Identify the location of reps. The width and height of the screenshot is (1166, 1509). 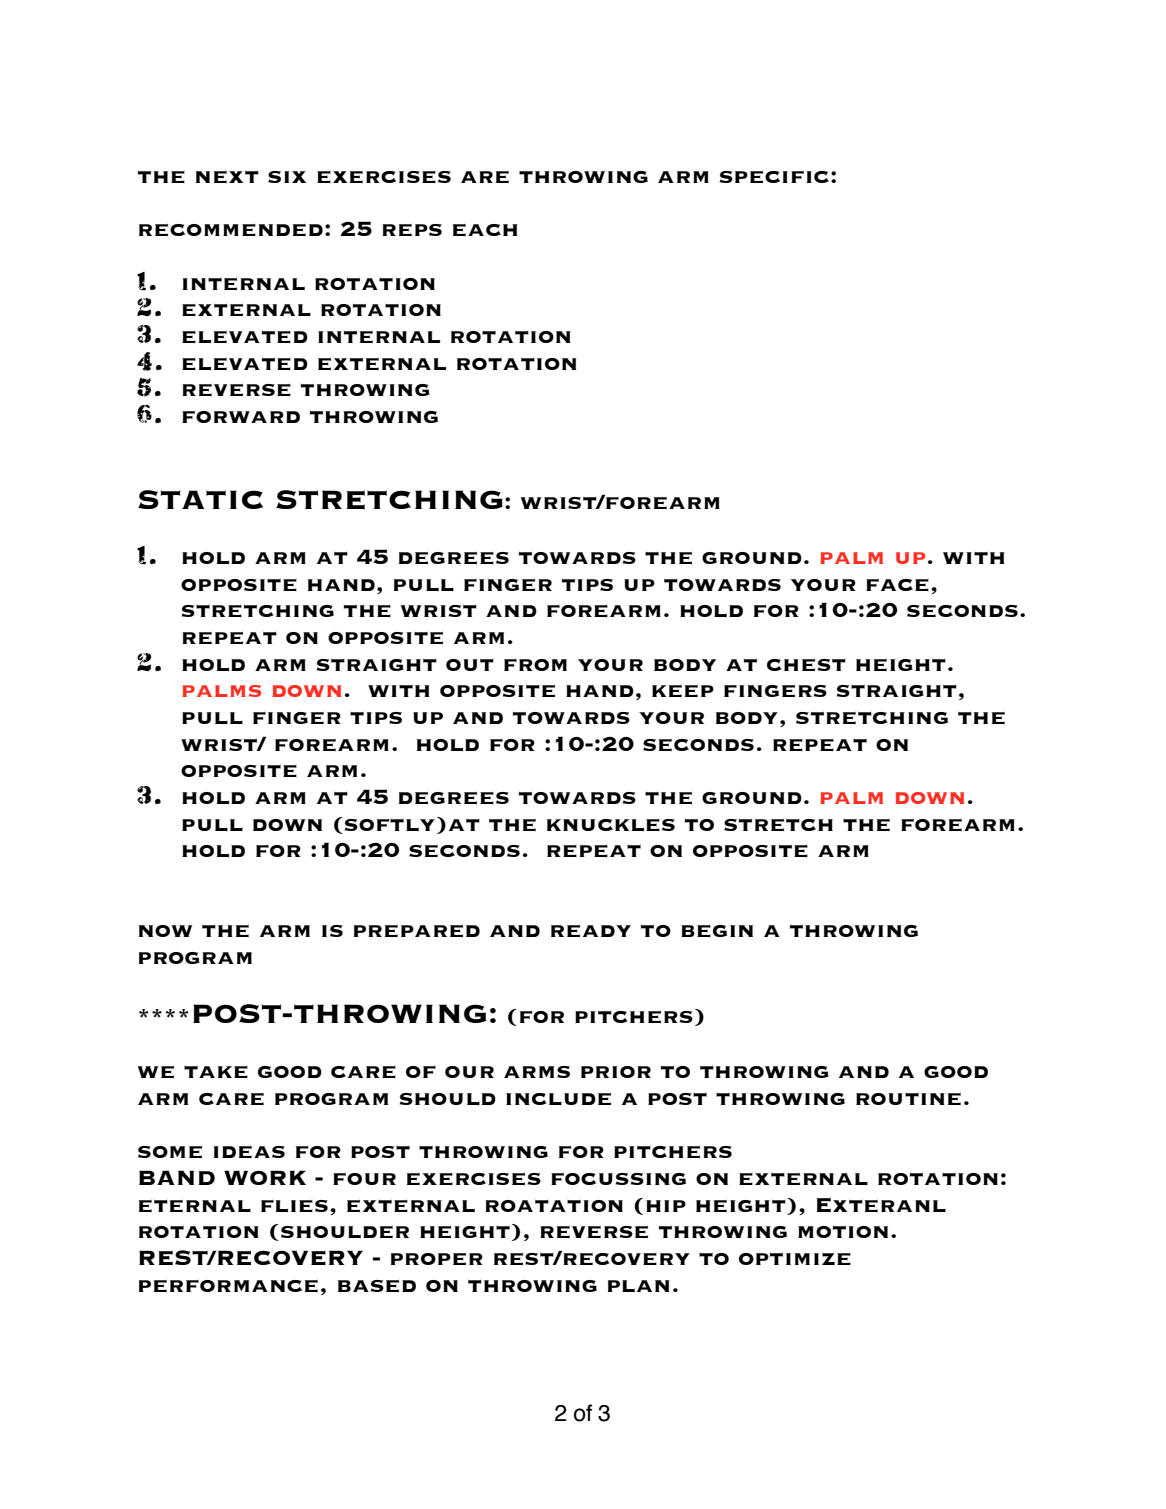
(412, 230).
